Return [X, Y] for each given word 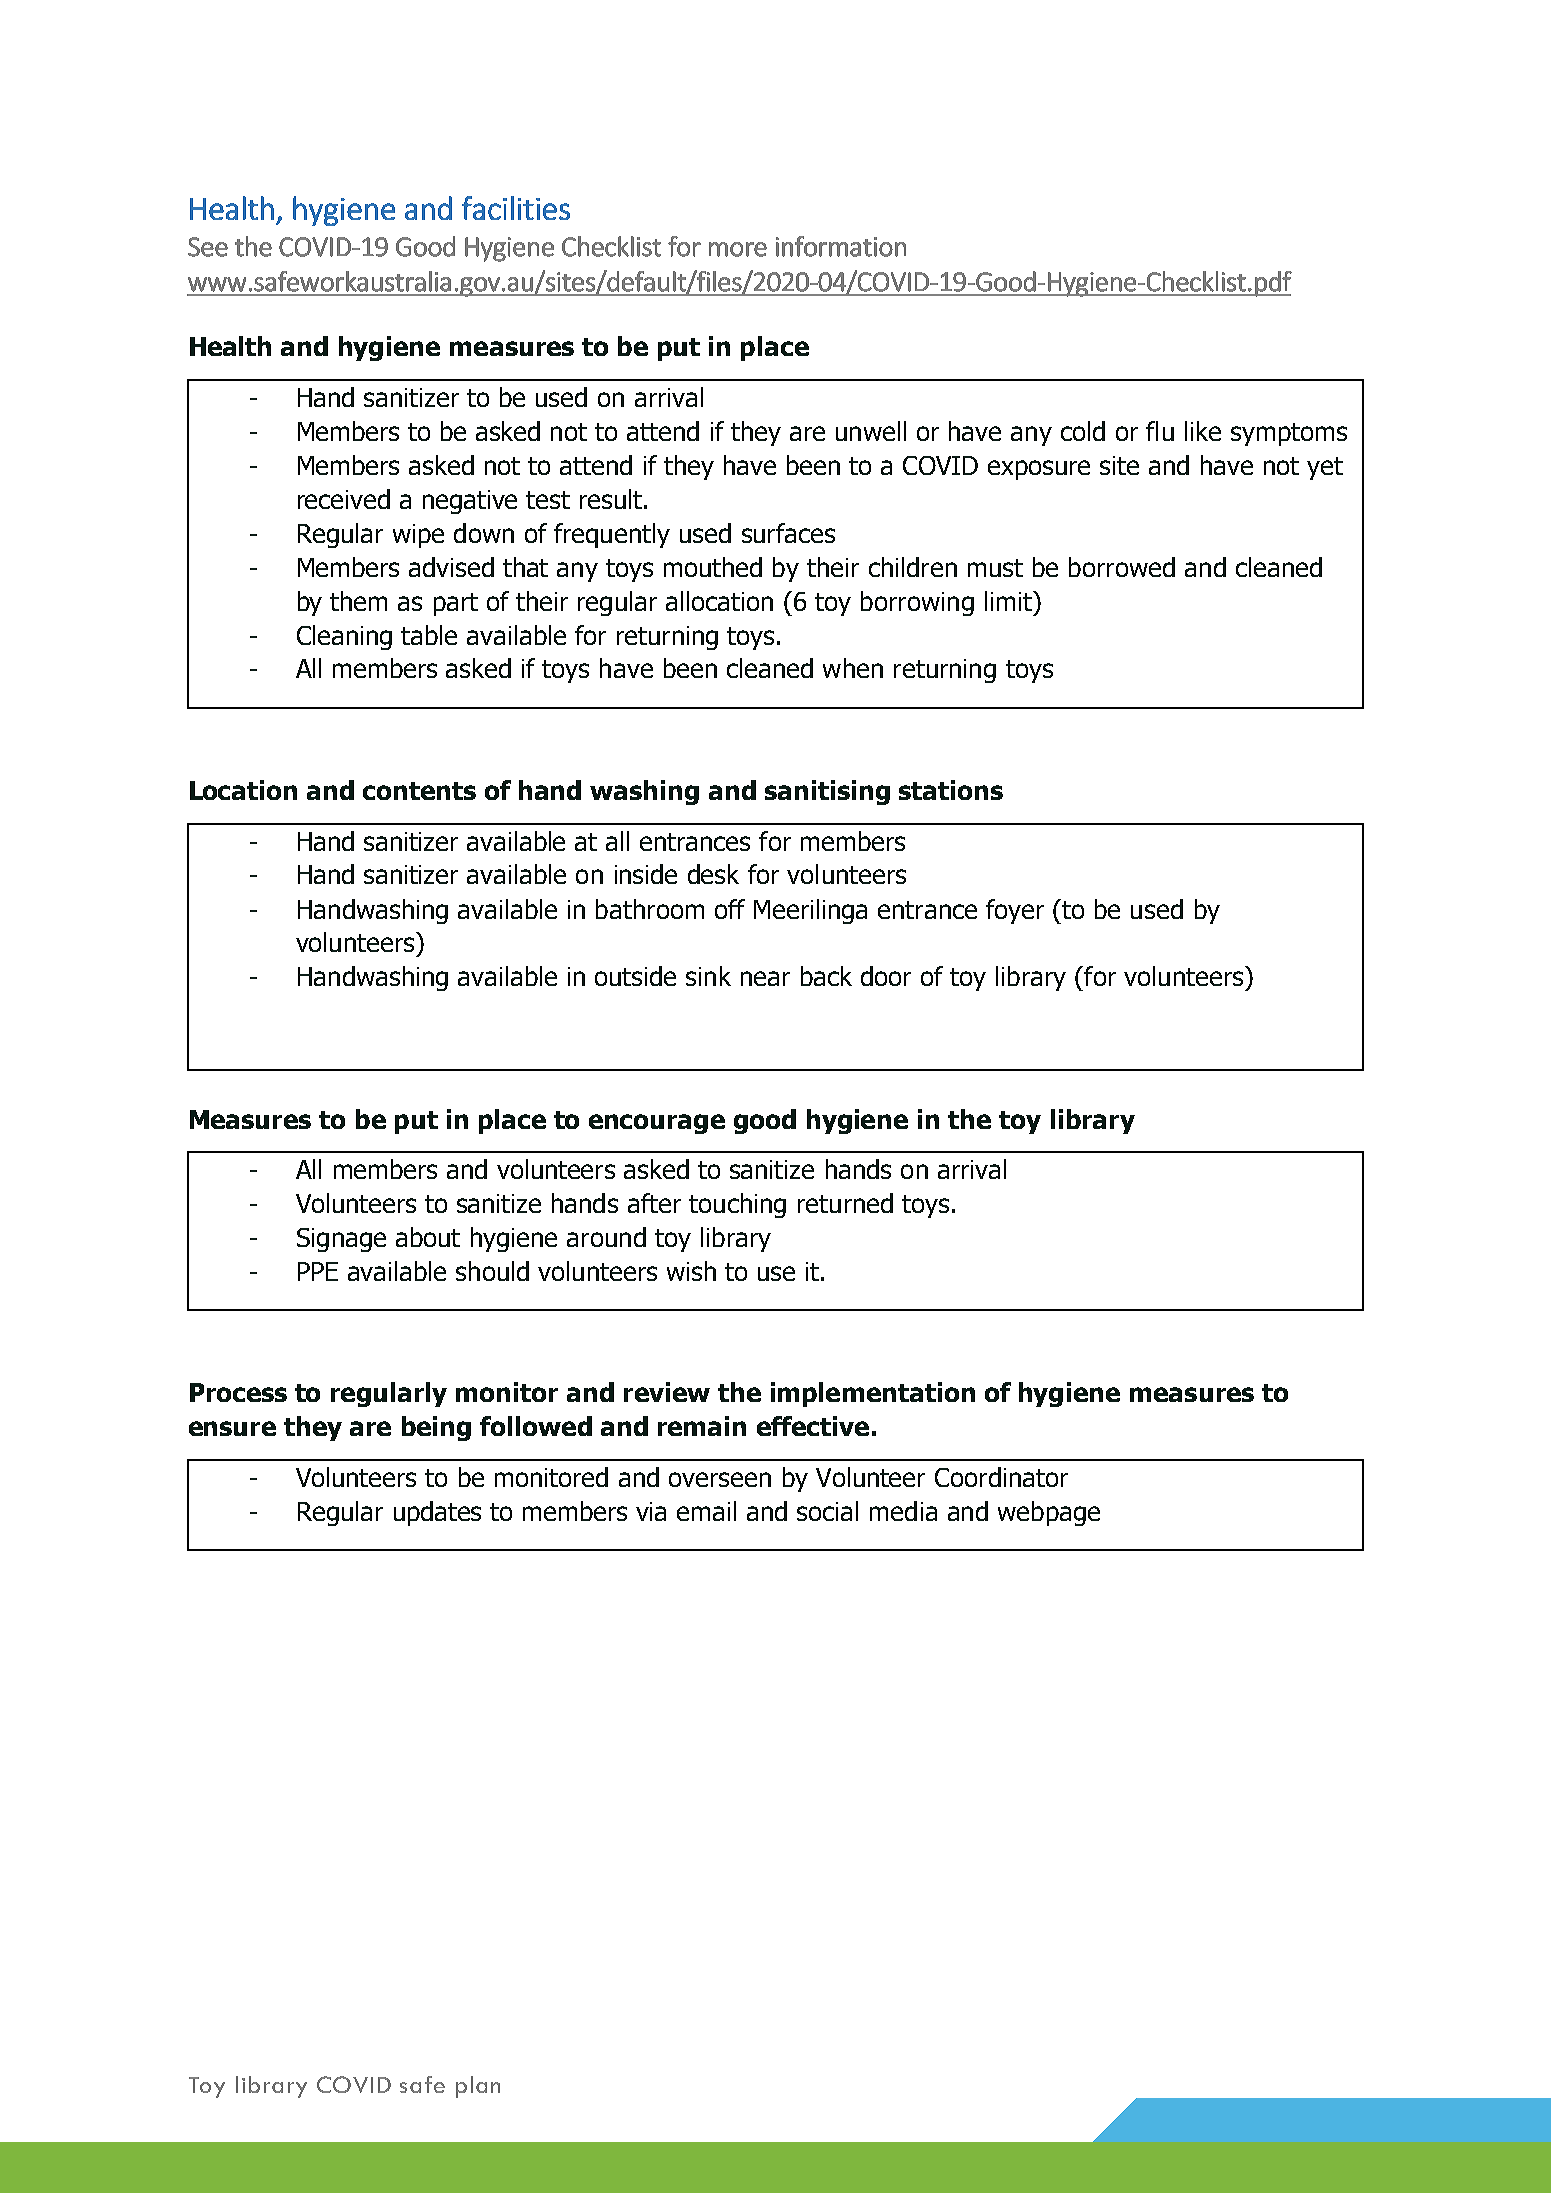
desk [713, 874]
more [738, 249]
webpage [1049, 1513]
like [1203, 431]
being [436, 1428]
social [827, 1511]
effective [813, 1426]
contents [419, 791]
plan [478, 2087]
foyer [1015, 911]
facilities [516, 208]
